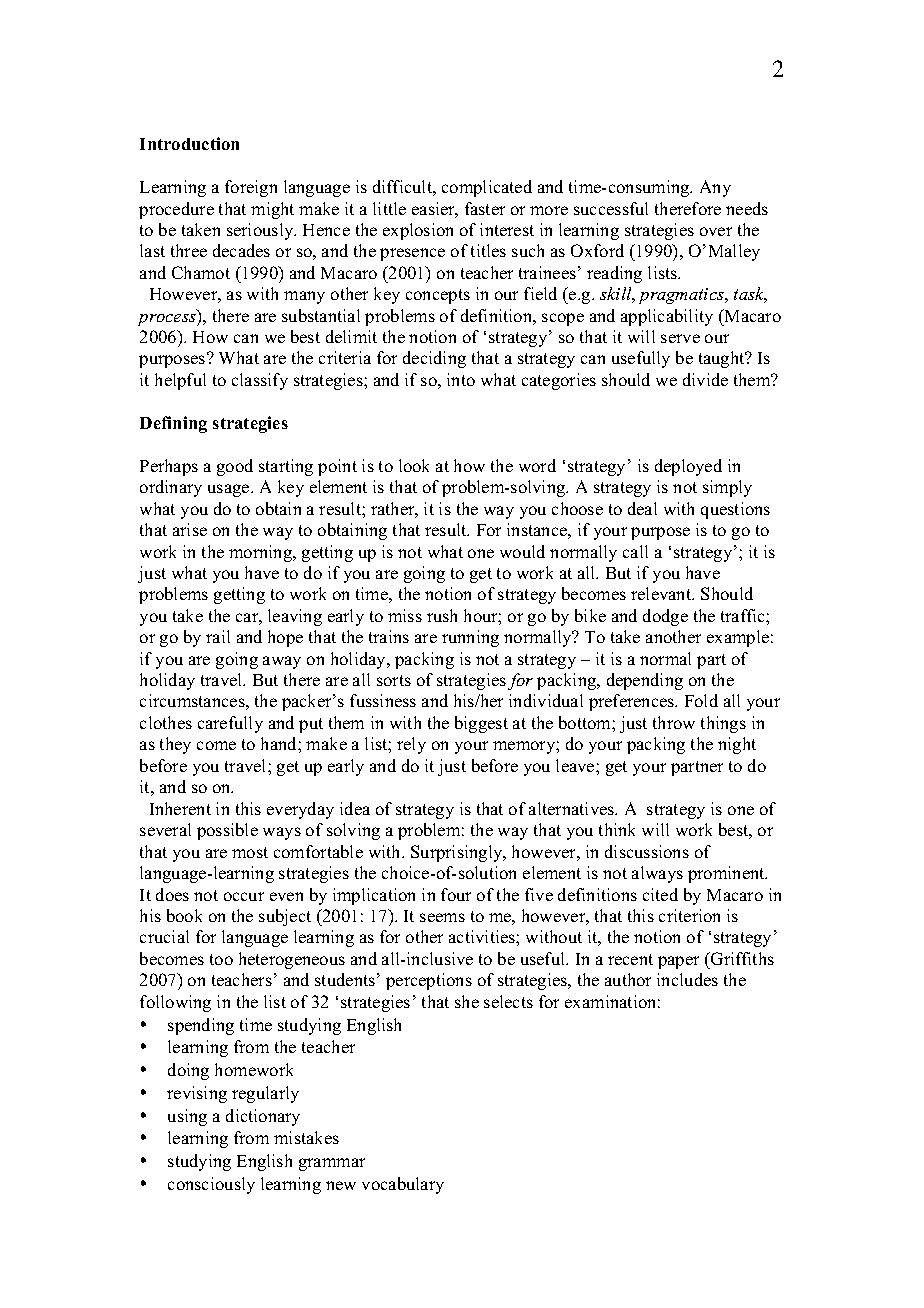 The image size is (924, 1308). Describe the element at coordinates (687, 979) in the screenshot. I see `includes` at that location.
